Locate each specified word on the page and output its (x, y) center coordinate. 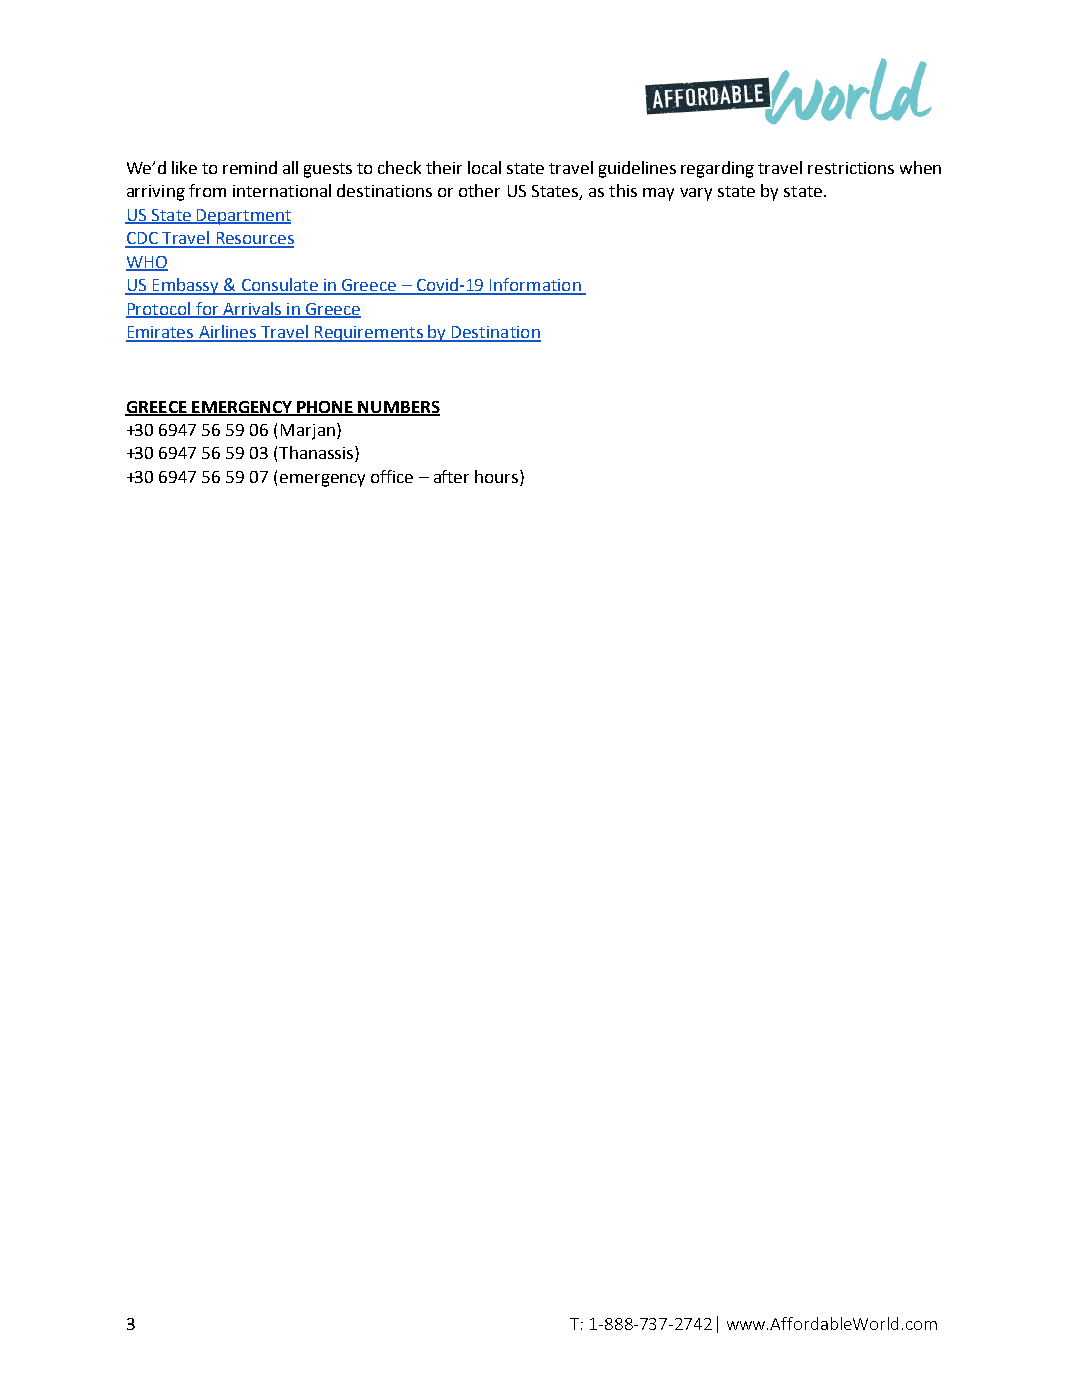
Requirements (368, 334)
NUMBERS (398, 408)
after (451, 476)
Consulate (279, 286)
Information (535, 286)
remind (250, 167)
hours (498, 476)
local (484, 167)
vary (696, 194)
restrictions (851, 168)
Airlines (228, 333)
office (392, 476)
